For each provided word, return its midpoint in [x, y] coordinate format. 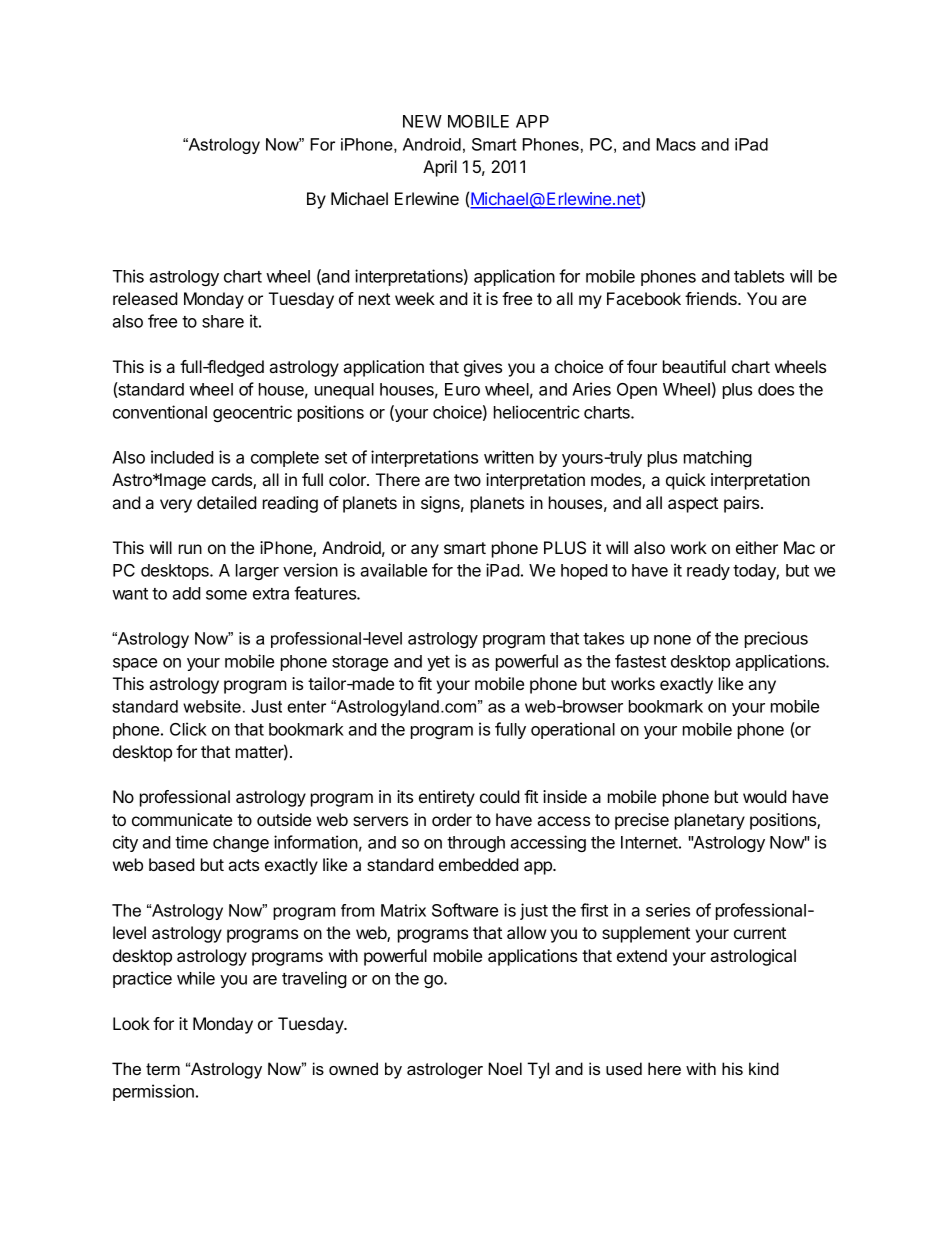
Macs [676, 144]
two [467, 480]
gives [483, 368]
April [440, 168]
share [223, 321]
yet [438, 663]
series [668, 910]
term [163, 1069]
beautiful [694, 366]
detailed [227, 502]
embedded [479, 864]
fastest [640, 661]
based [172, 864]
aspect [693, 505]
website [212, 706]
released [145, 298]
